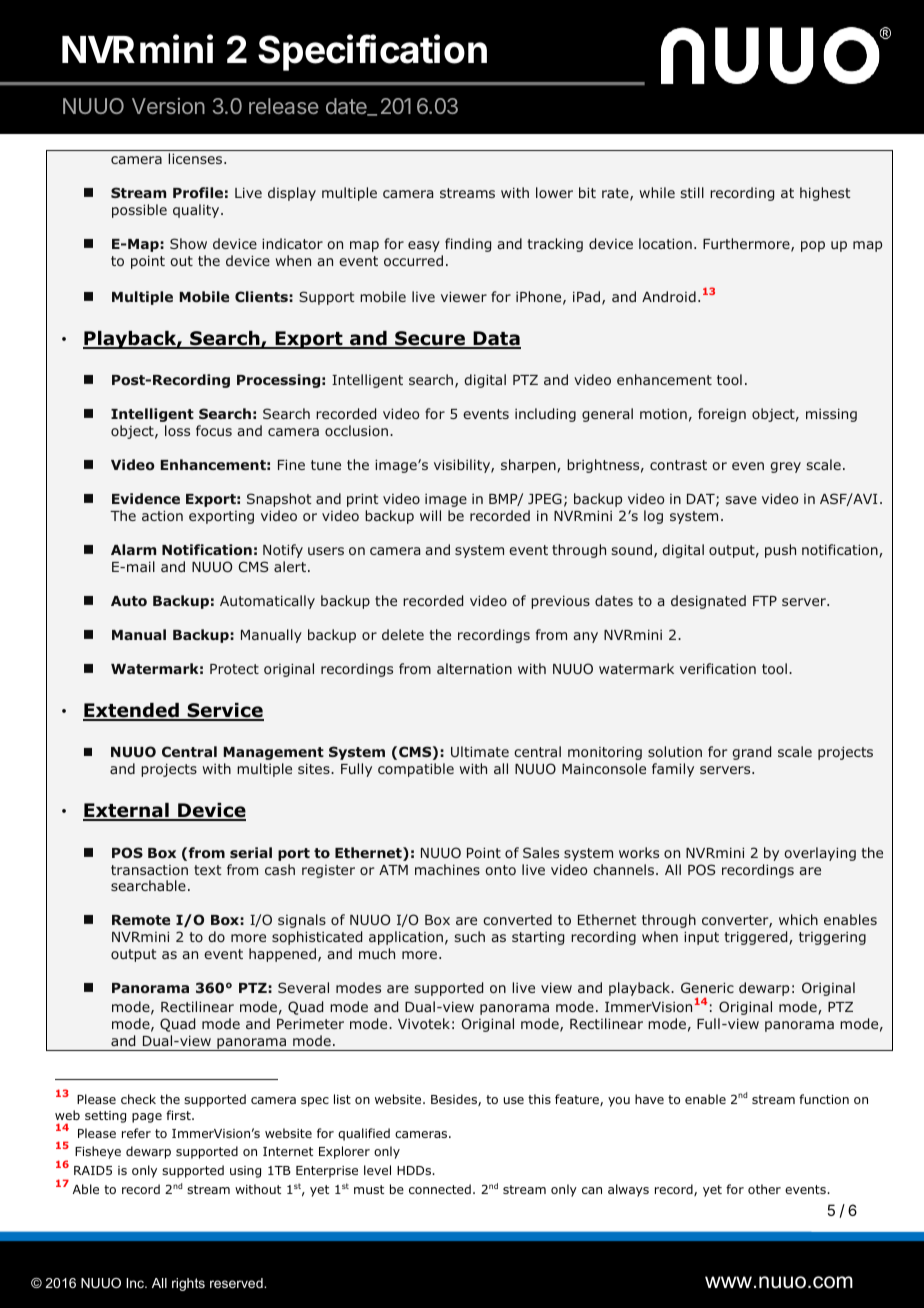  Describe the element at coordinates (440, 1189) in the document. I see `connected` at that location.
